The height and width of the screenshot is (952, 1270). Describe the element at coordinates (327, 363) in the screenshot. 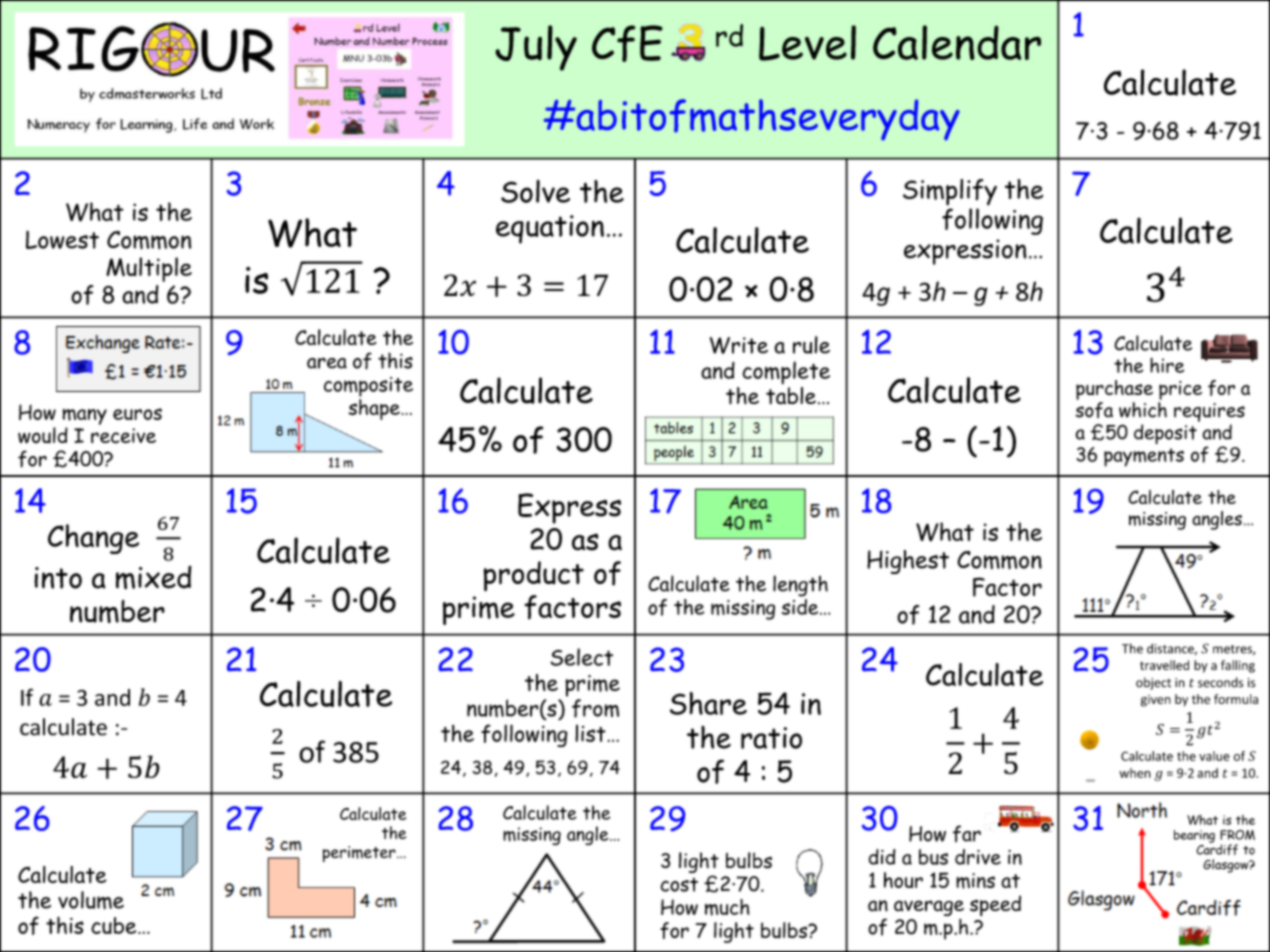

I see `area` at that location.
